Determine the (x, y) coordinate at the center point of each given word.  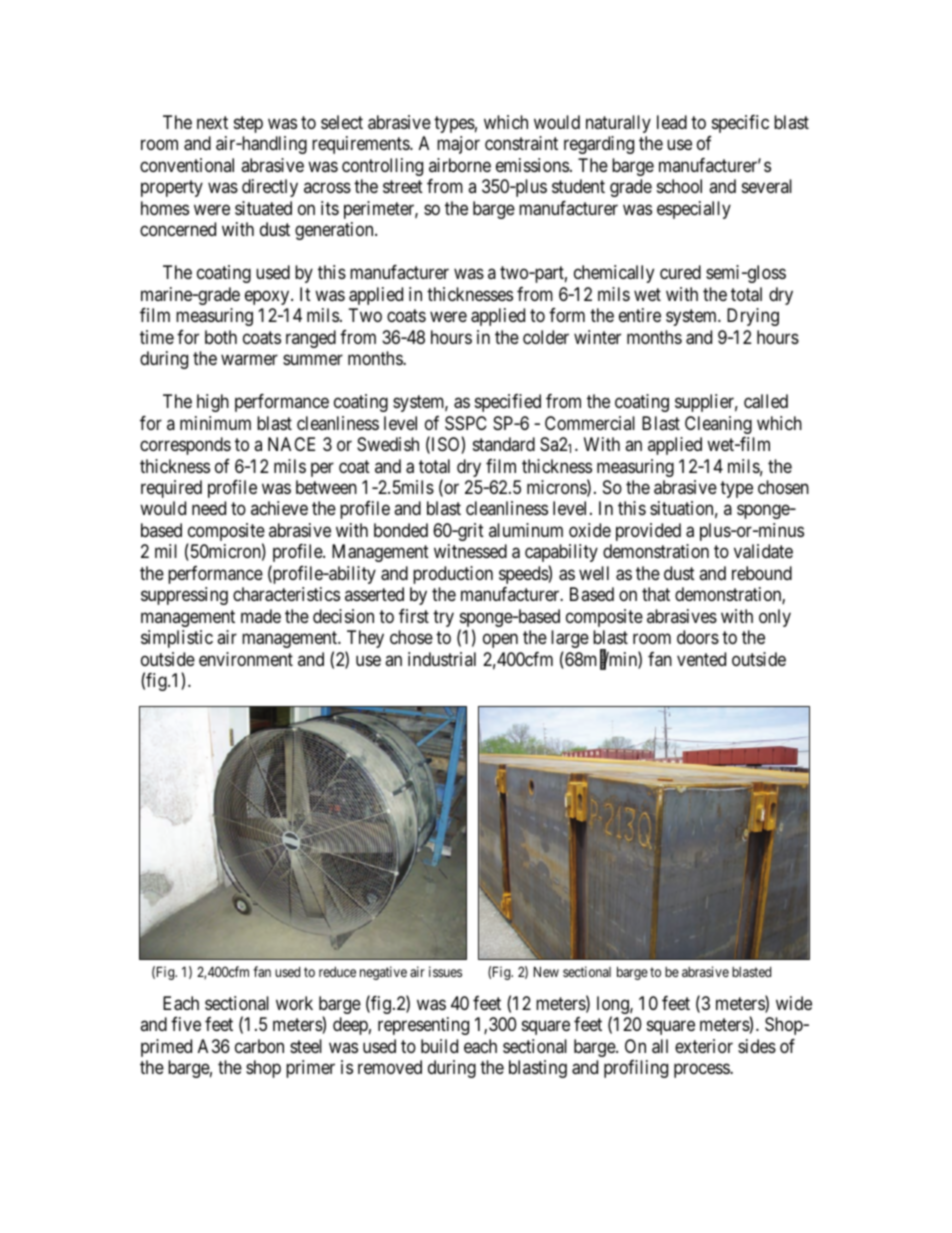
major (458, 145)
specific (740, 124)
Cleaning (718, 425)
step (248, 124)
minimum (215, 423)
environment (246, 659)
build (439, 1046)
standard (504, 444)
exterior (704, 1046)
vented (701, 659)
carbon (259, 1046)
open (500, 641)
